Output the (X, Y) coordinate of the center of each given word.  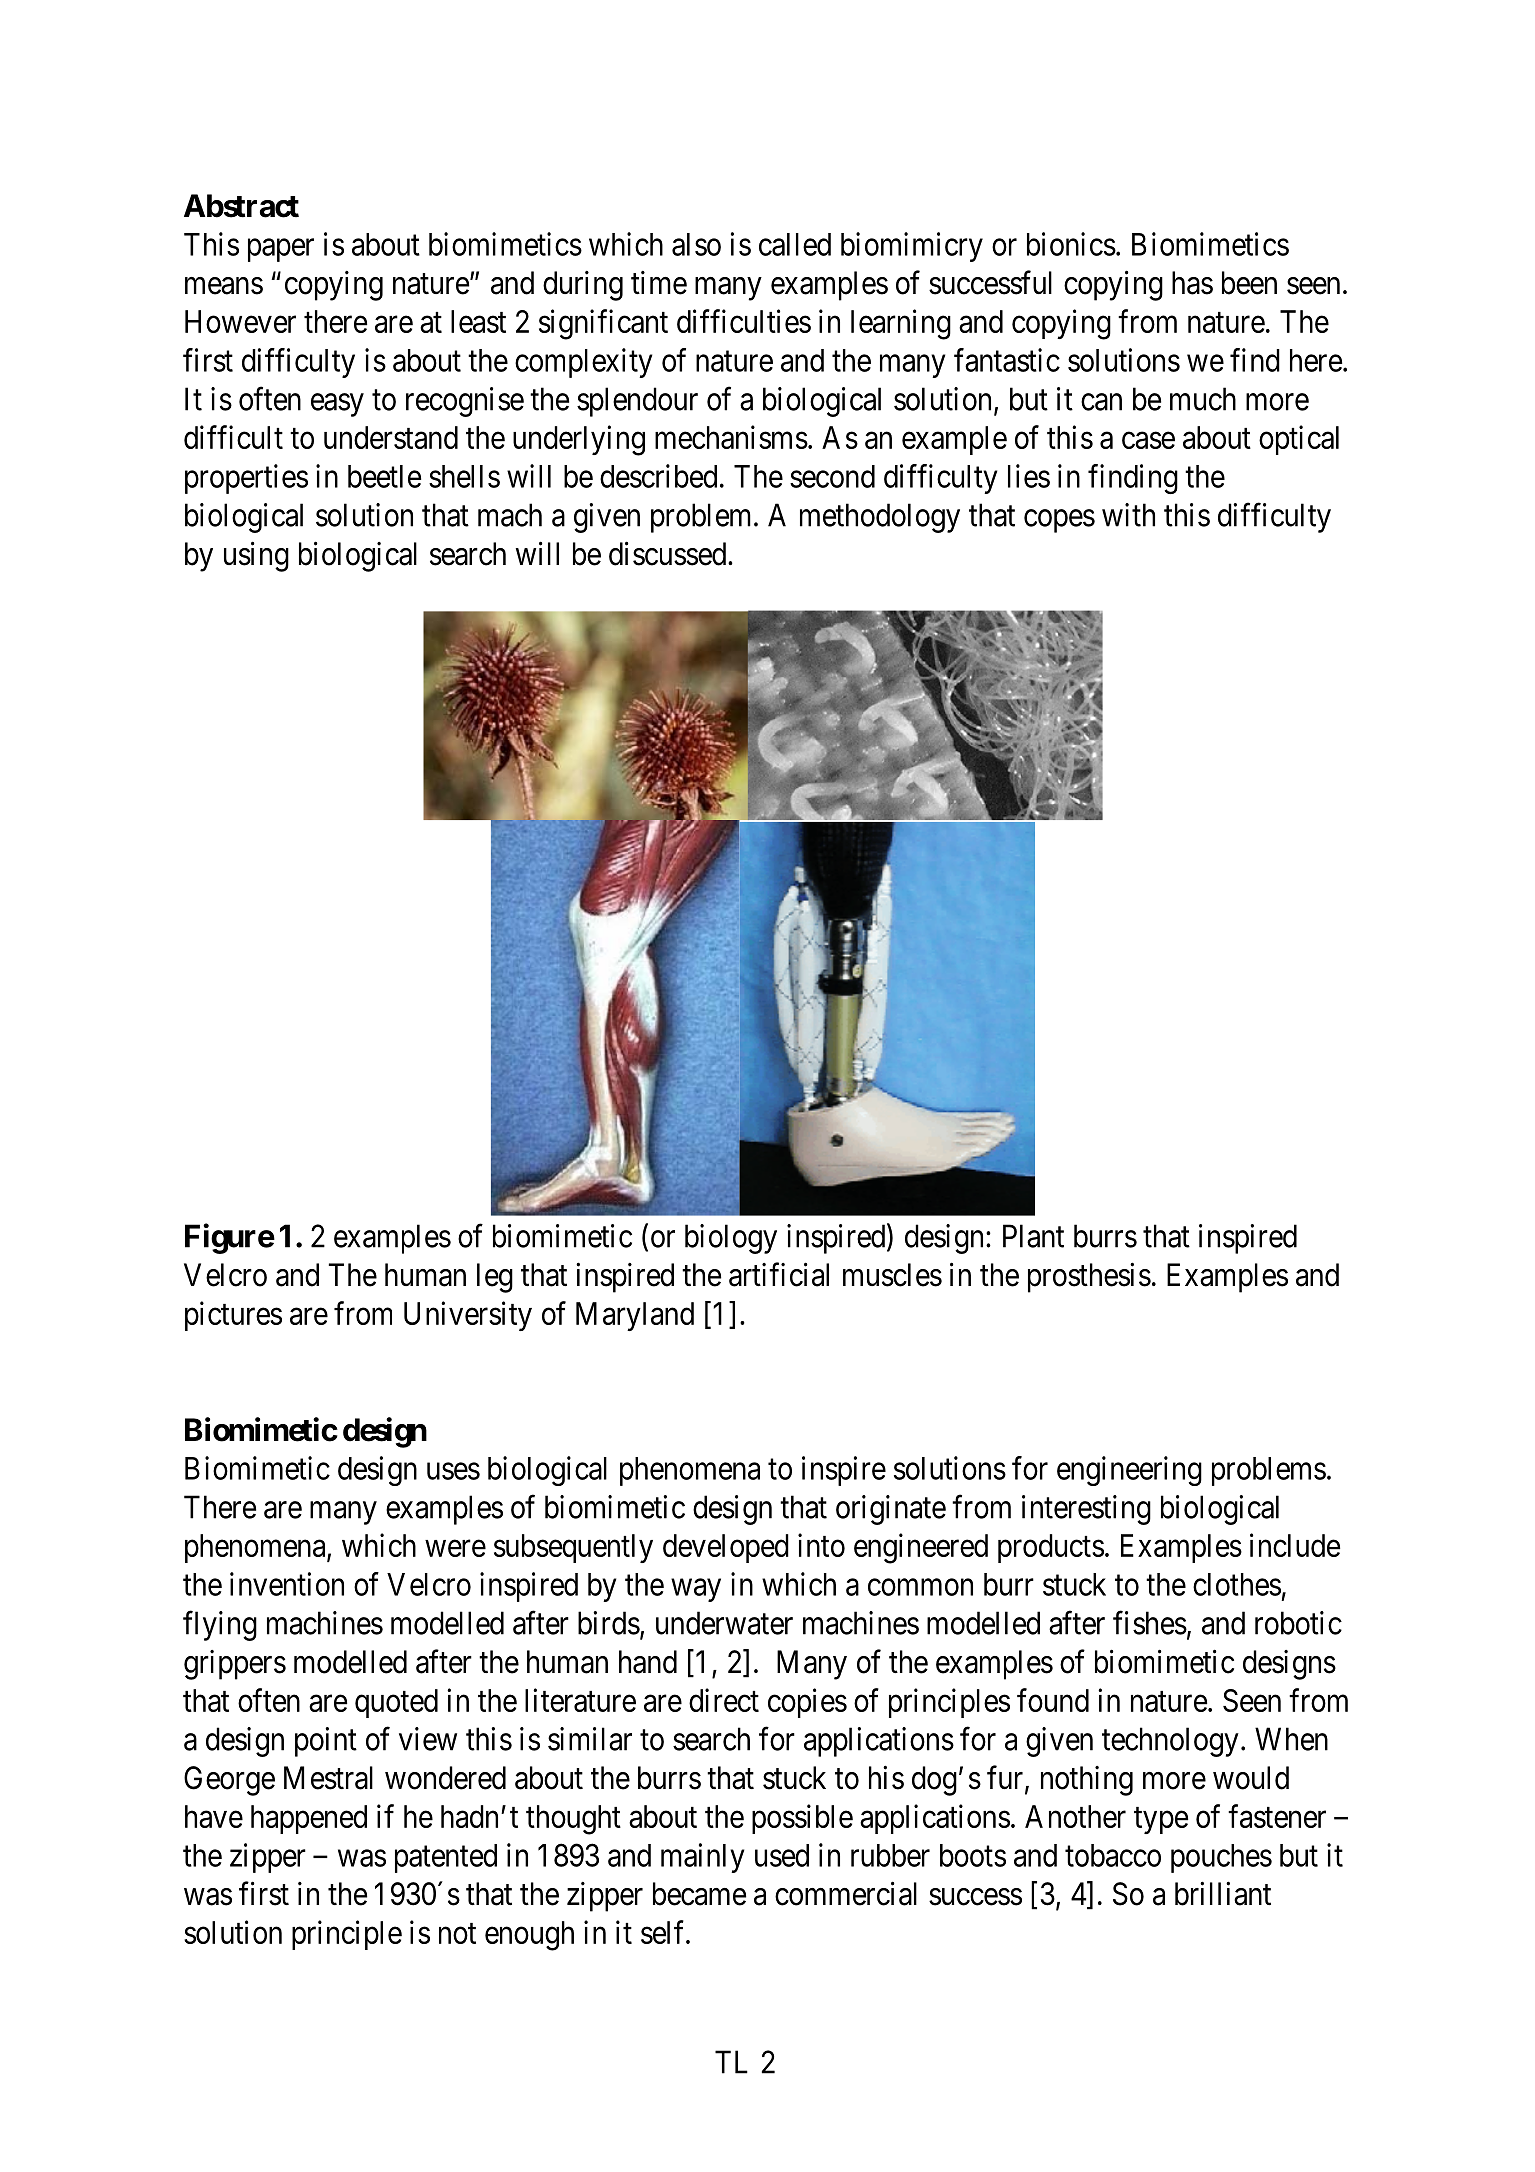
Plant (1033, 1236)
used (782, 1855)
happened (309, 1819)
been (1249, 283)
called (795, 244)
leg (495, 1278)
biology (731, 1239)
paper (281, 250)
